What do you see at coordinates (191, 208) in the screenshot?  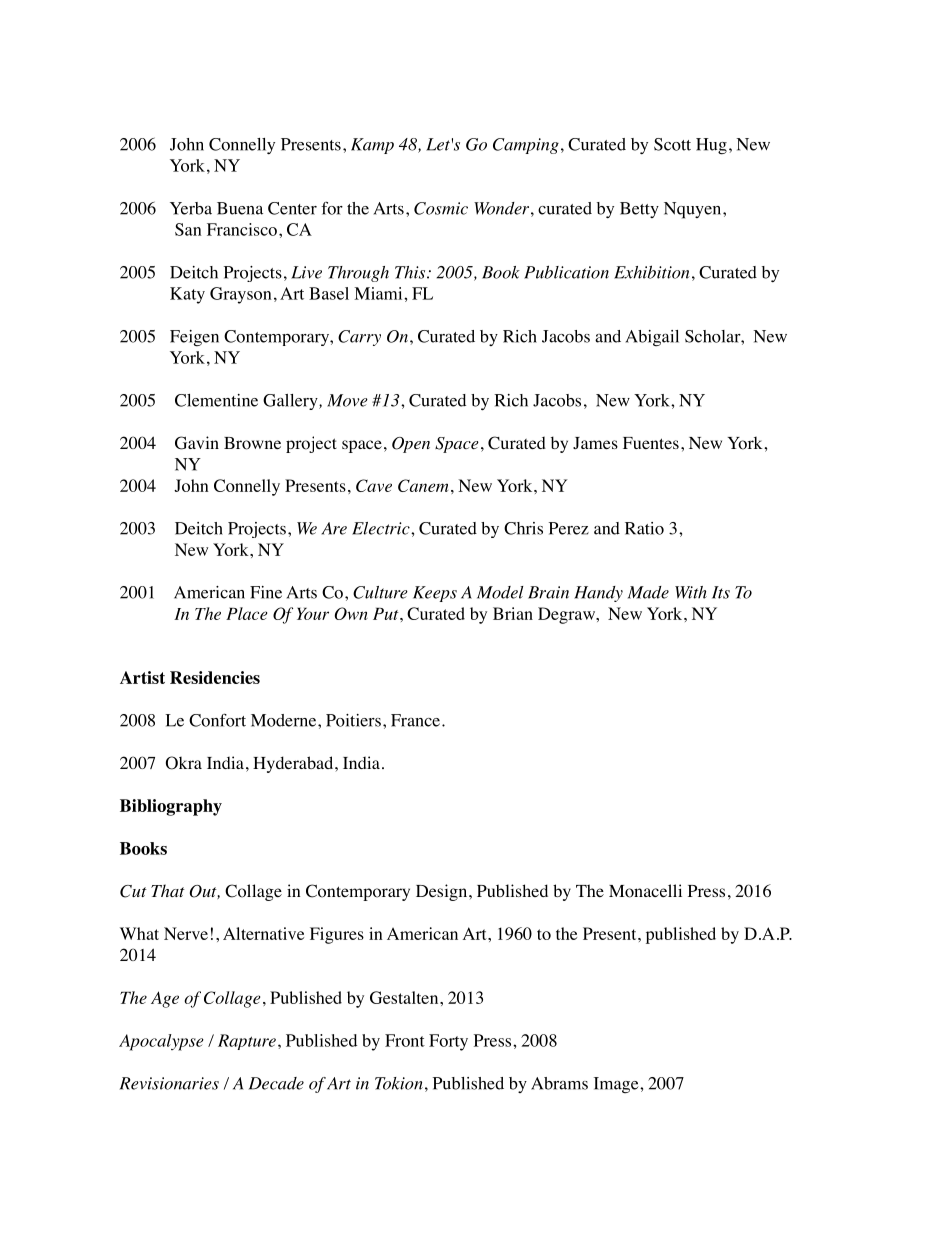 I see `Yerba` at bounding box center [191, 208].
